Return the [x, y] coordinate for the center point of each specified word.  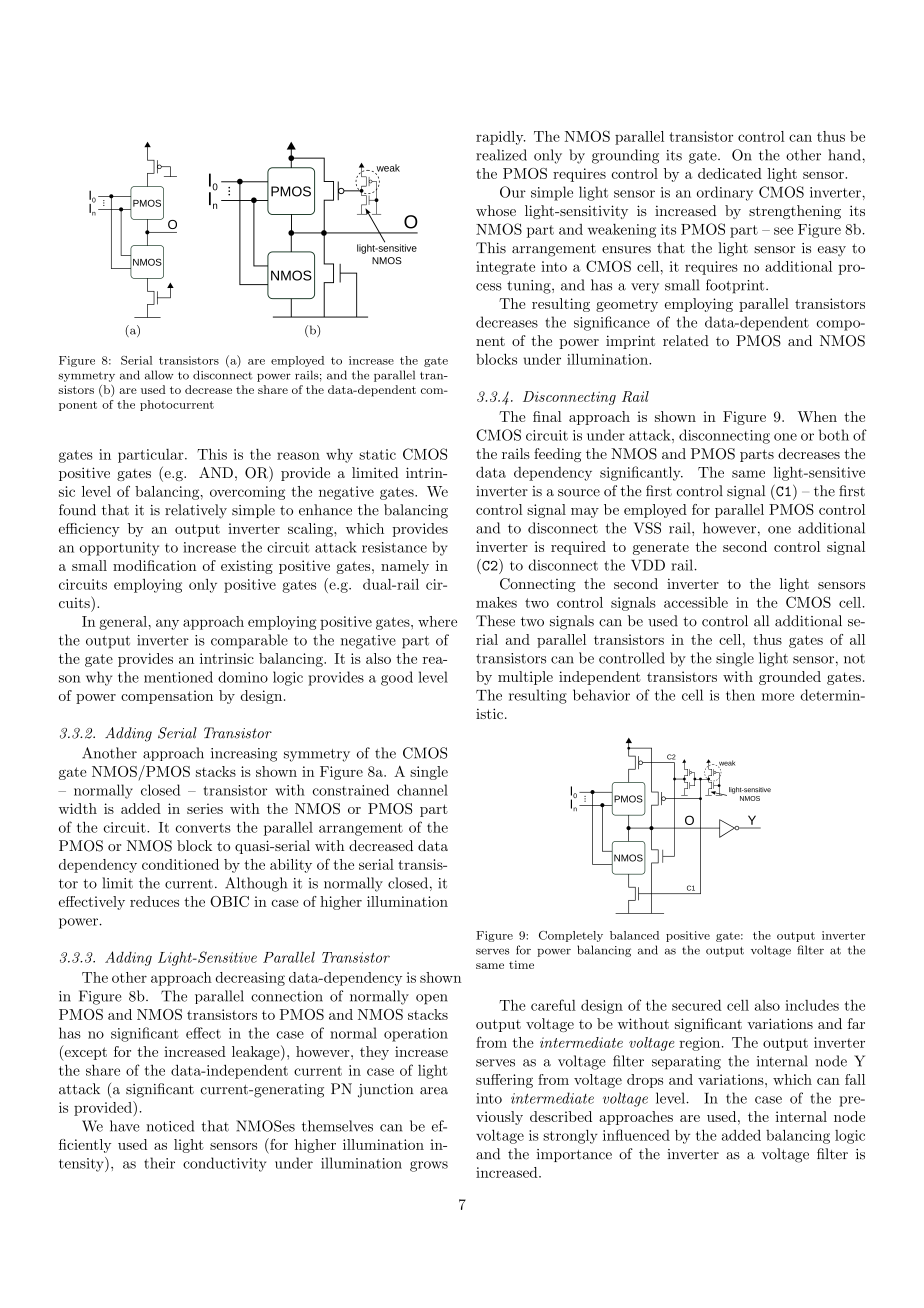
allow [159, 375]
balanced [634, 935]
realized [501, 155]
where [437, 621]
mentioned [178, 677]
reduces [154, 901]
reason [298, 456]
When [817, 416]
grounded [790, 678]
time [521, 964]
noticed [170, 1126]
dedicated [730, 173]
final [547, 416]
